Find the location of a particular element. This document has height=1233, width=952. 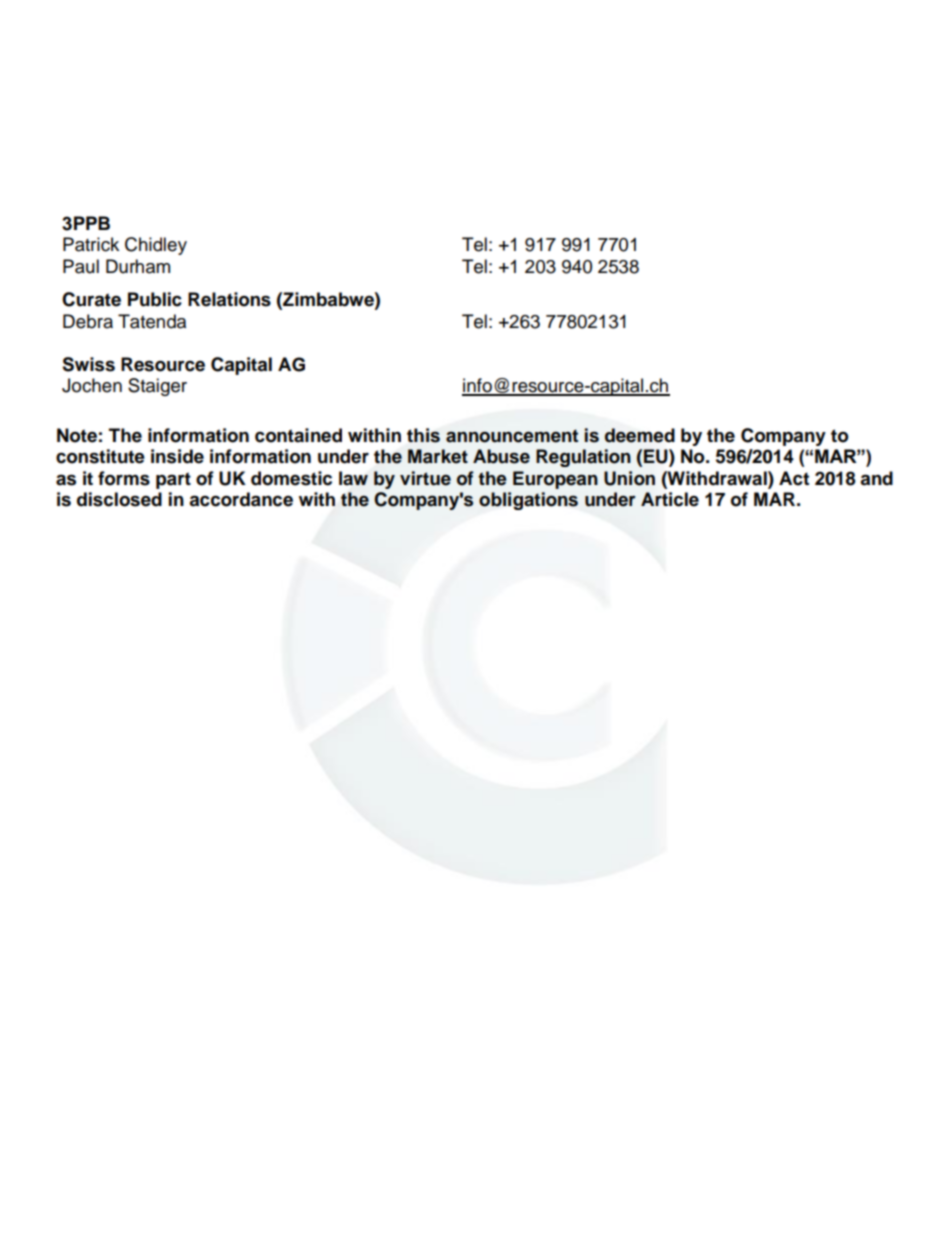

Regulation is located at coordinates (583, 458).
